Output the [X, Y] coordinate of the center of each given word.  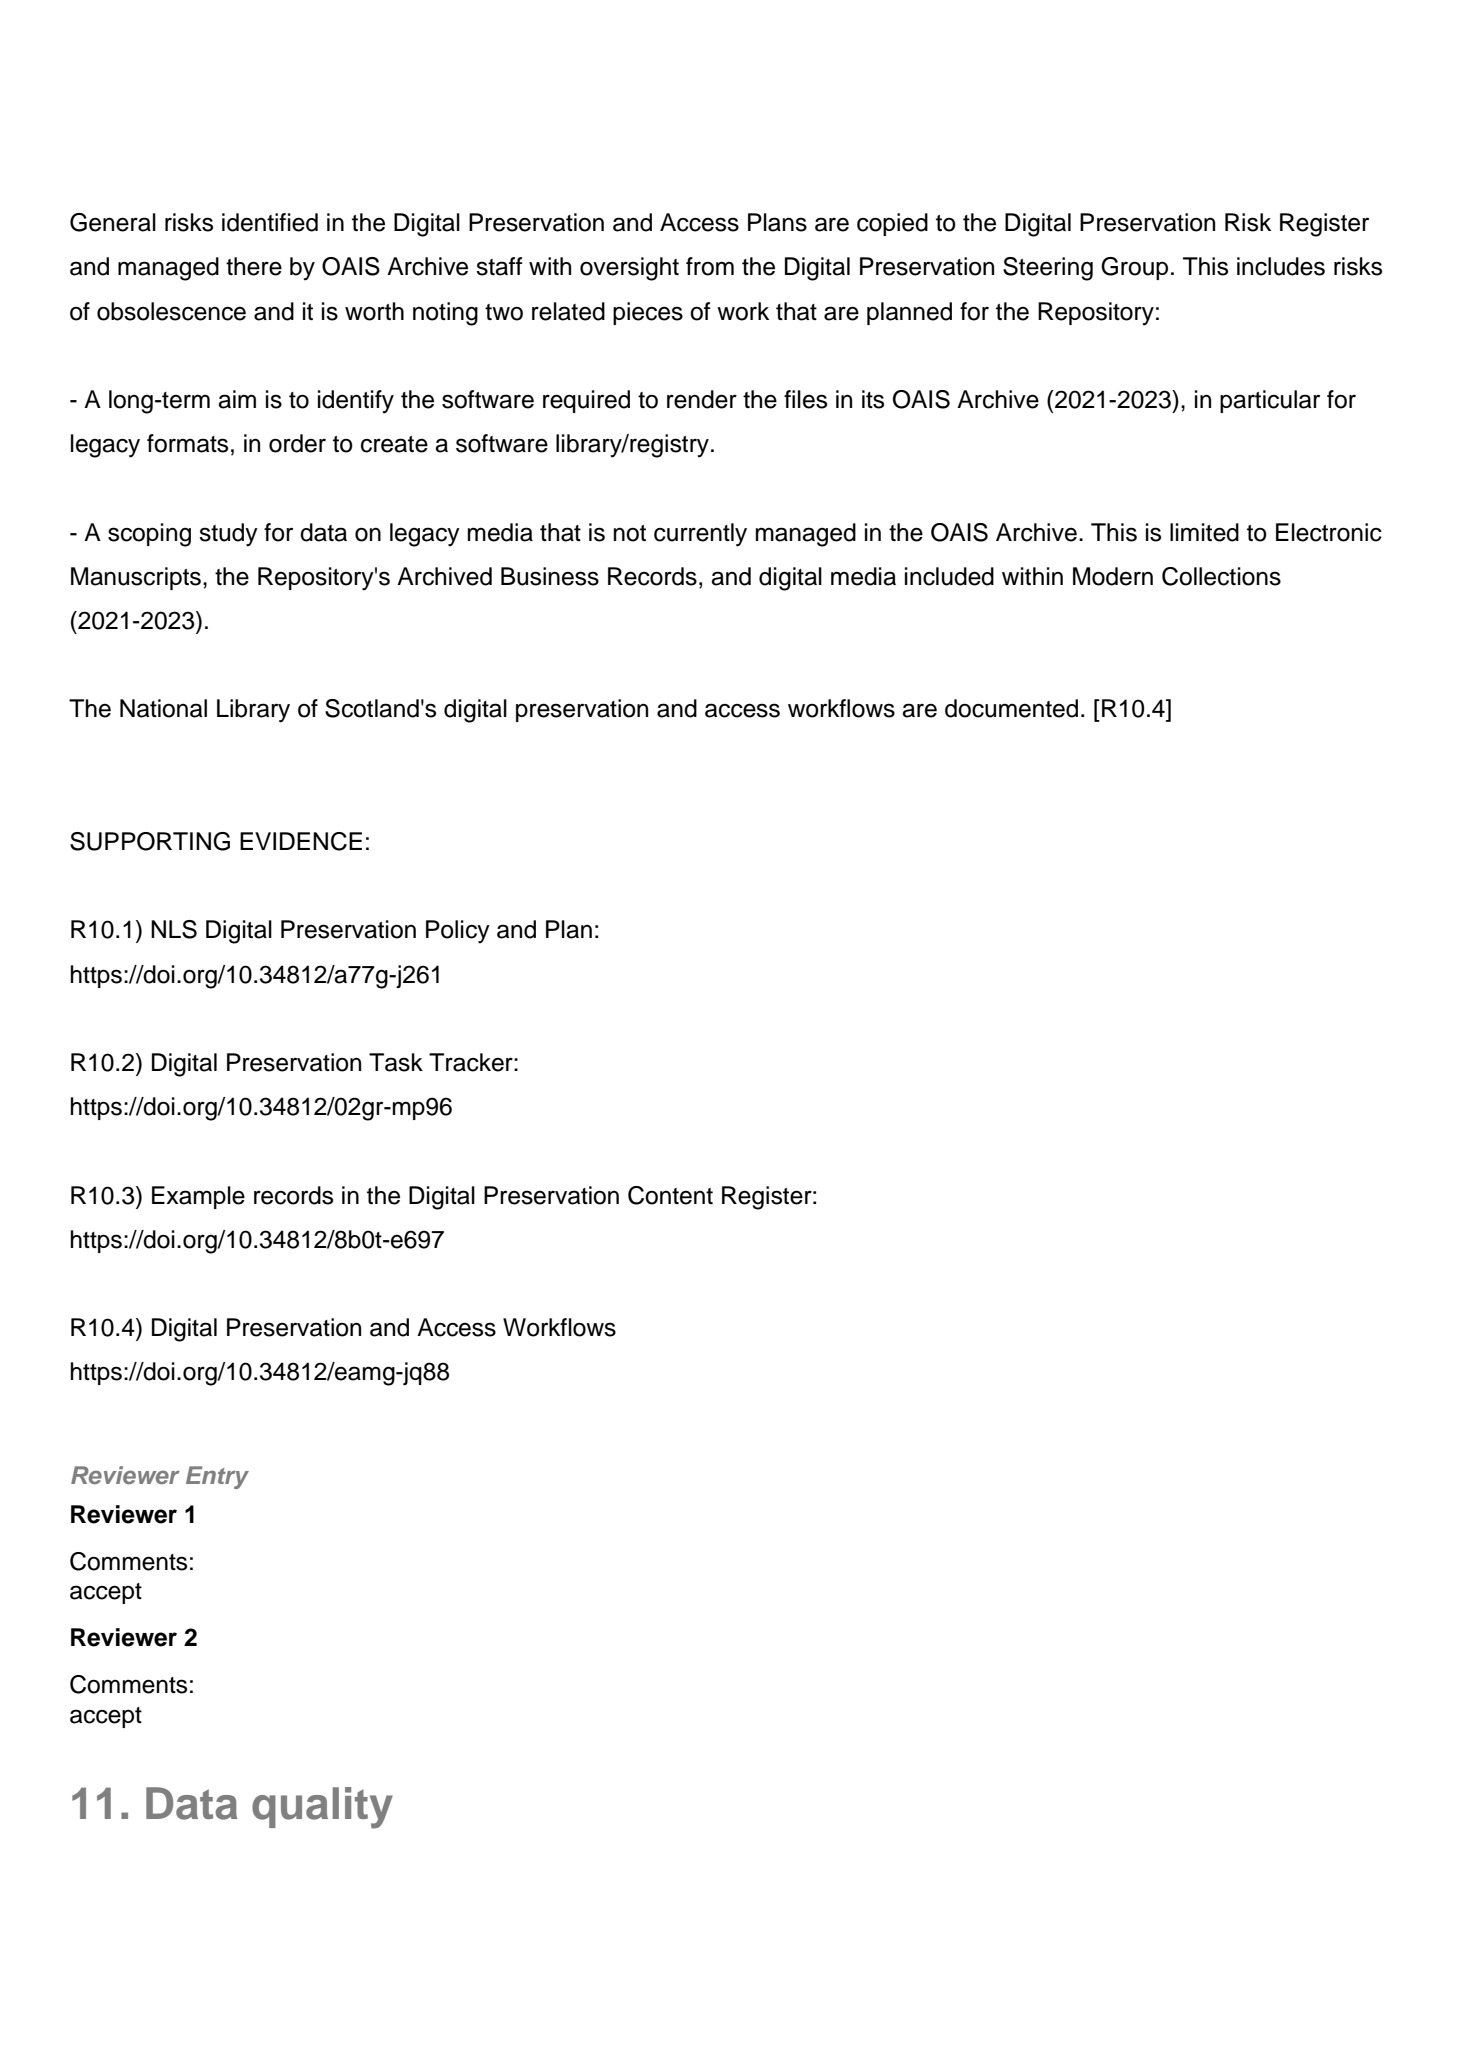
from [710, 266]
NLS [174, 929]
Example [198, 1197]
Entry [217, 1477]
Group [1134, 268]
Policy [458, 932]
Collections [1221, 576]
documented [1011, 708]
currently [700, 535]
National [163, 708]
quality [322, 1808]
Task [396, 1062]
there [254, 266]
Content [670, 1195]
